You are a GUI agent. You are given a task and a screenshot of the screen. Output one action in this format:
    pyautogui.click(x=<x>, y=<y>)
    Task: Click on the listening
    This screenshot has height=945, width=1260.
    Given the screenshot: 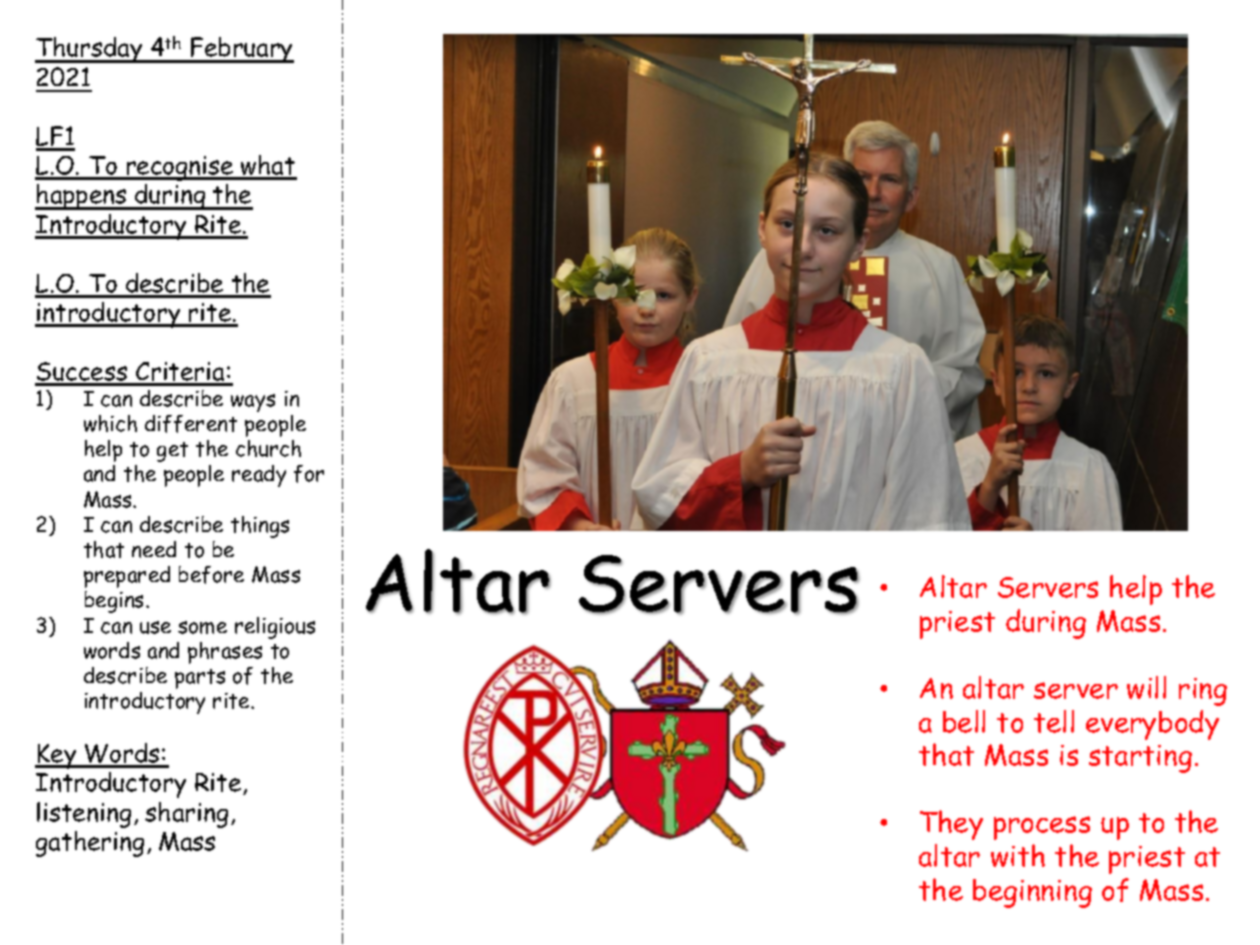 What is the action you would take?
    pyautogui.click(x=84, y=815)
